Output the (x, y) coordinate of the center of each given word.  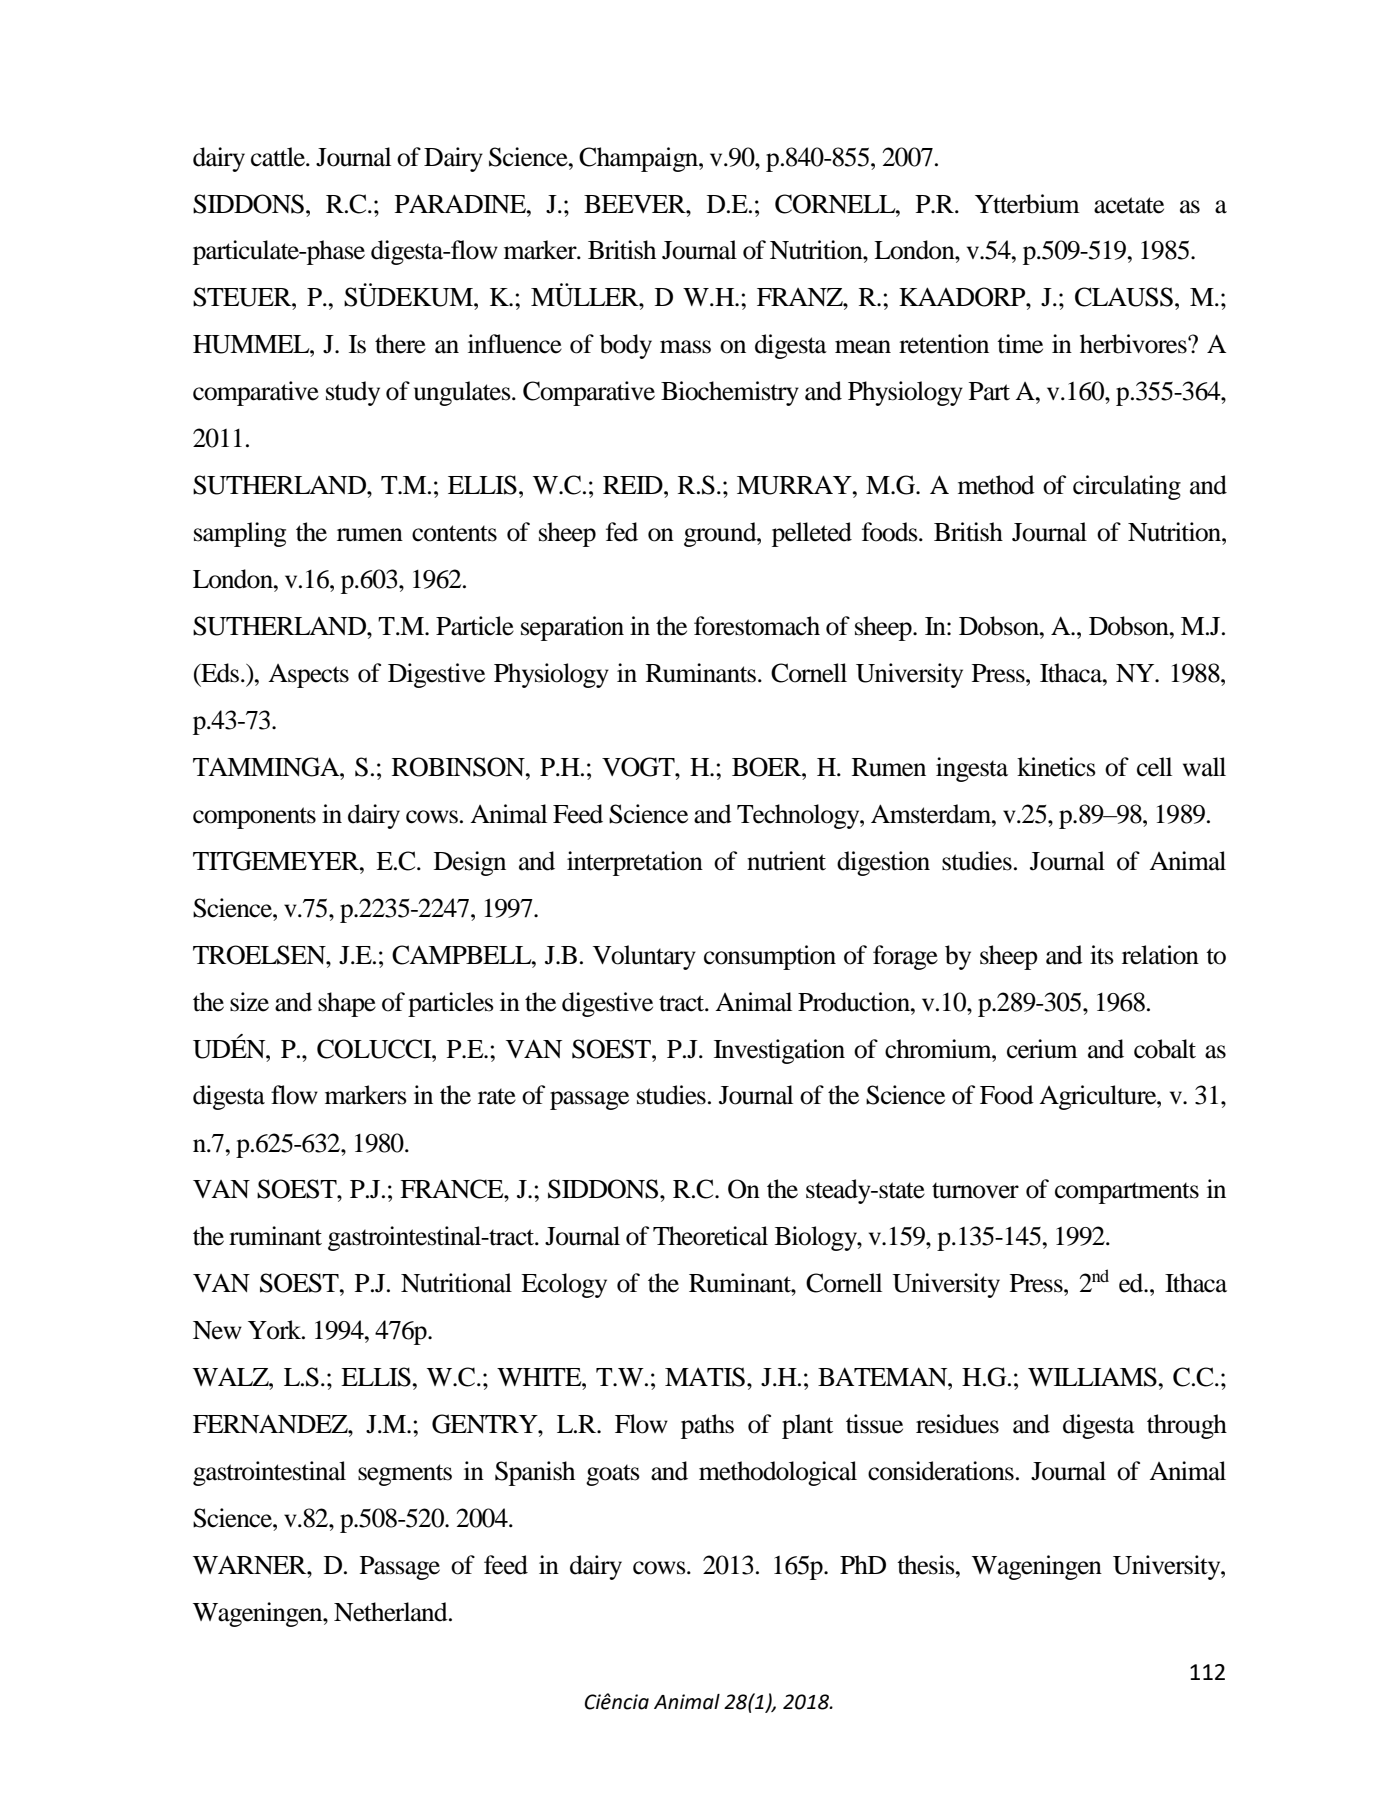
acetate (1129, 205)
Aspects (308, 676)
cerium (1042, 1049)
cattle (279, 157)
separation (572, 628)
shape (347, 1004)
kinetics (1056, 767)
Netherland (392, 1612)
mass (685, 347)
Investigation (779, 1051)
